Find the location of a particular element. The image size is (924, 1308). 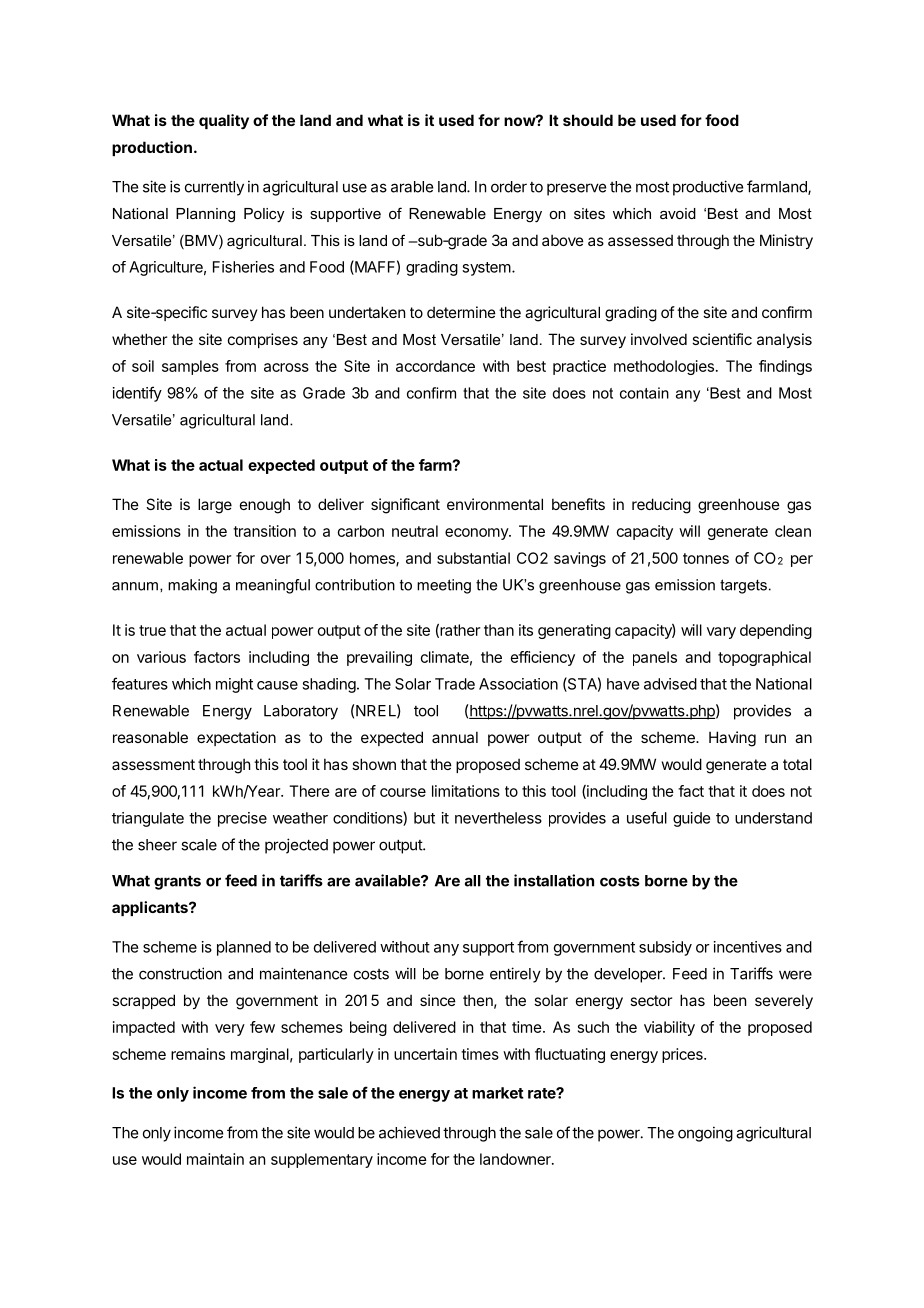

order is located at coordinates (509, 187).
